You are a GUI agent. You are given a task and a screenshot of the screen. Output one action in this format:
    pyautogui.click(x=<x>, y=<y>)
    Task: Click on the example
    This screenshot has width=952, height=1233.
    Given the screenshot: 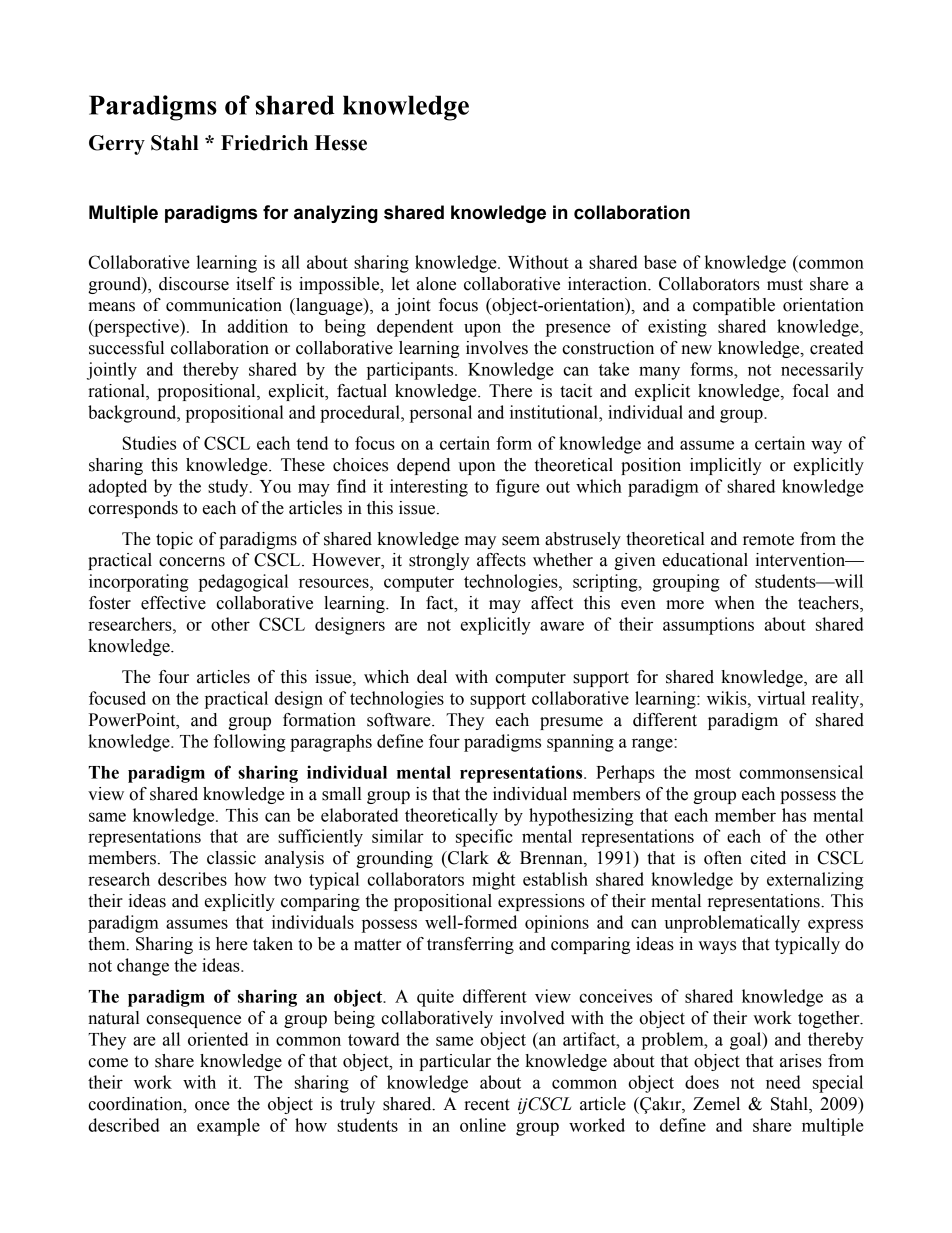 What is the action you would take?
    pyautogui.click(x=228, y=1127)
